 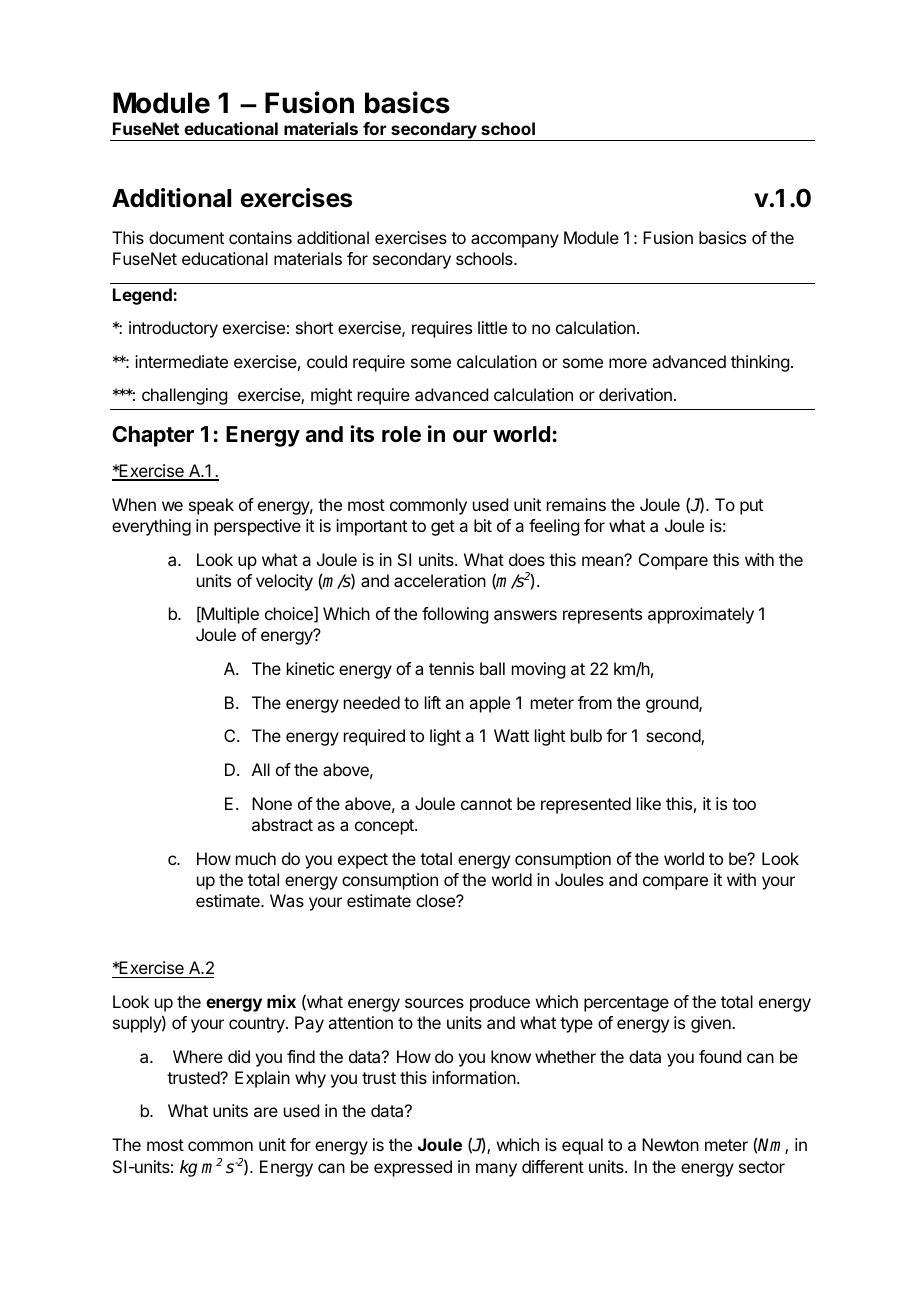 I want to click on more, so click(x=628, y=363).
